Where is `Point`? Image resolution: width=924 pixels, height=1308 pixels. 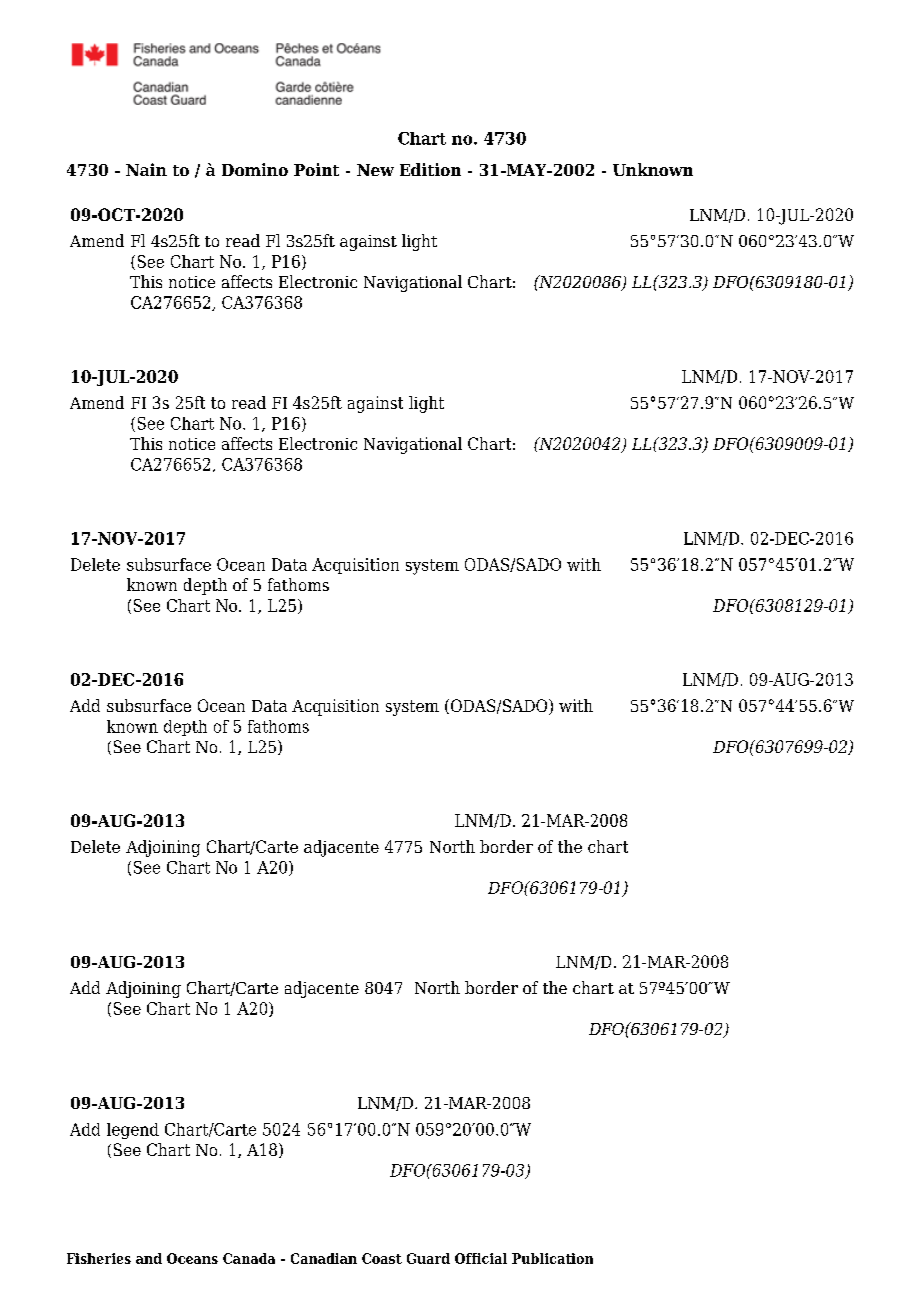
Point is located at coordinates (316, 169).
